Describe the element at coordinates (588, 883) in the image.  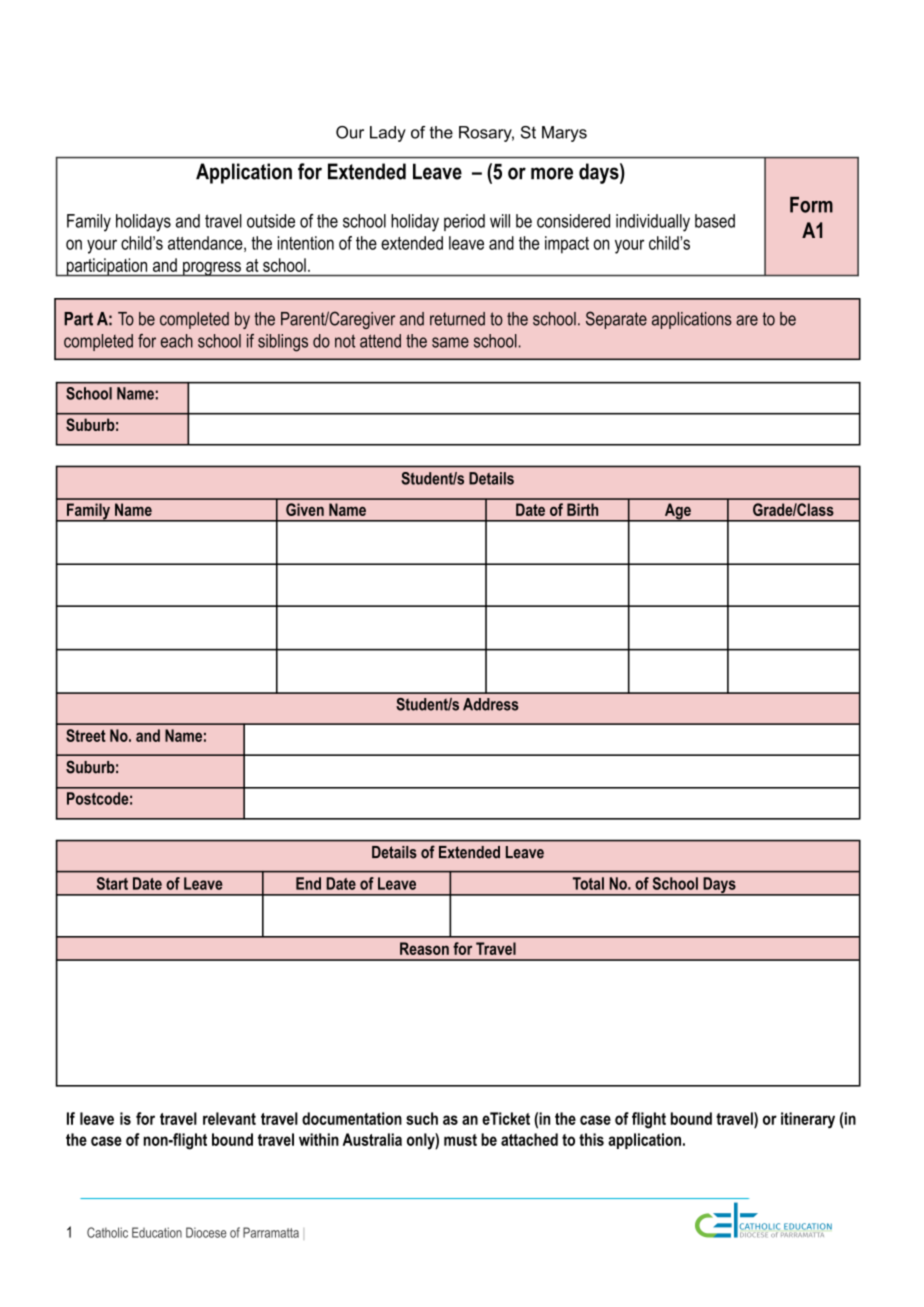
I see `Total` at that location.
